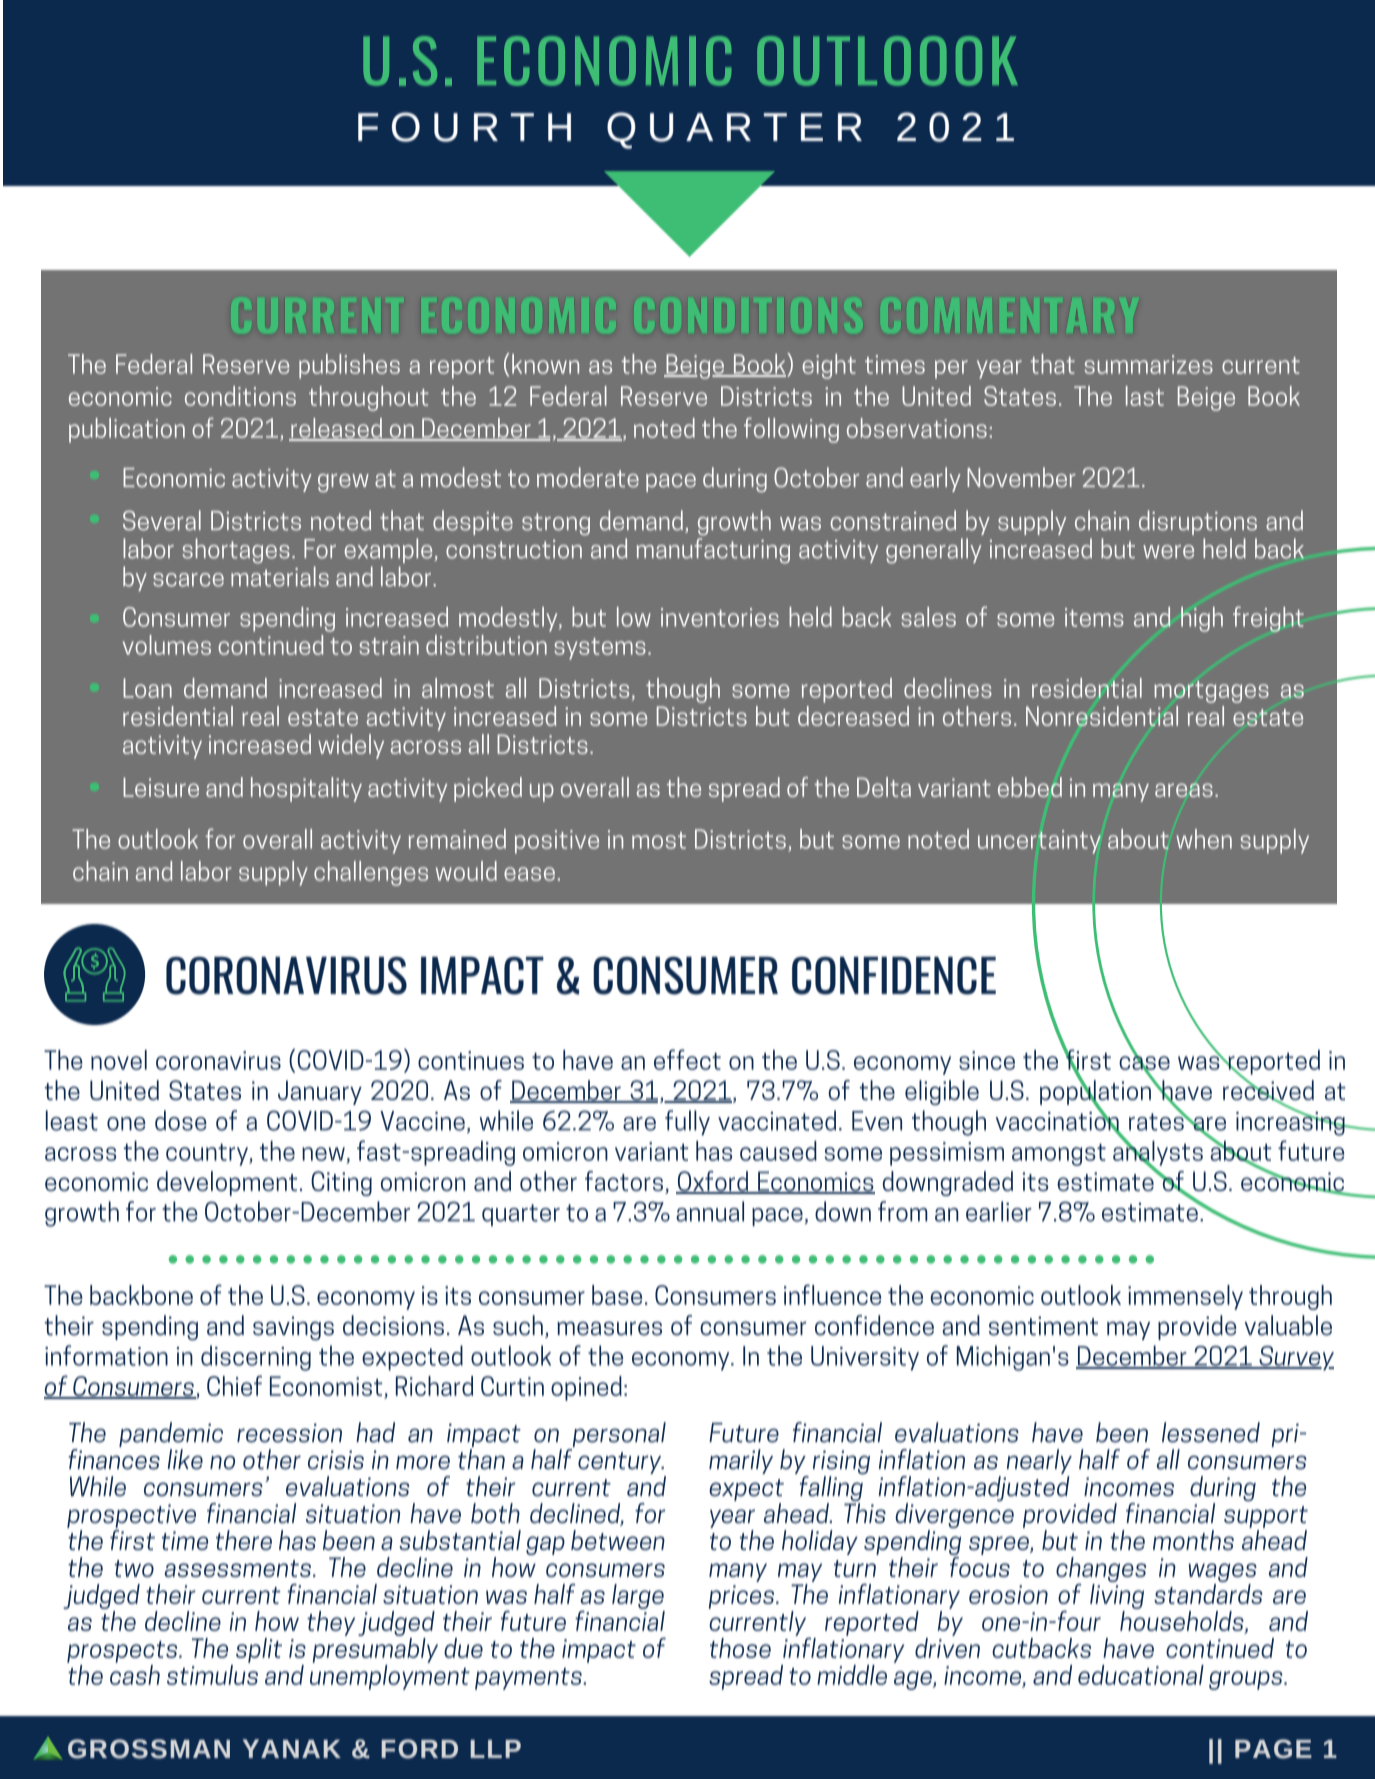 This document has width=1375, height=1779. I want to click on those, so click(740, 1648).
